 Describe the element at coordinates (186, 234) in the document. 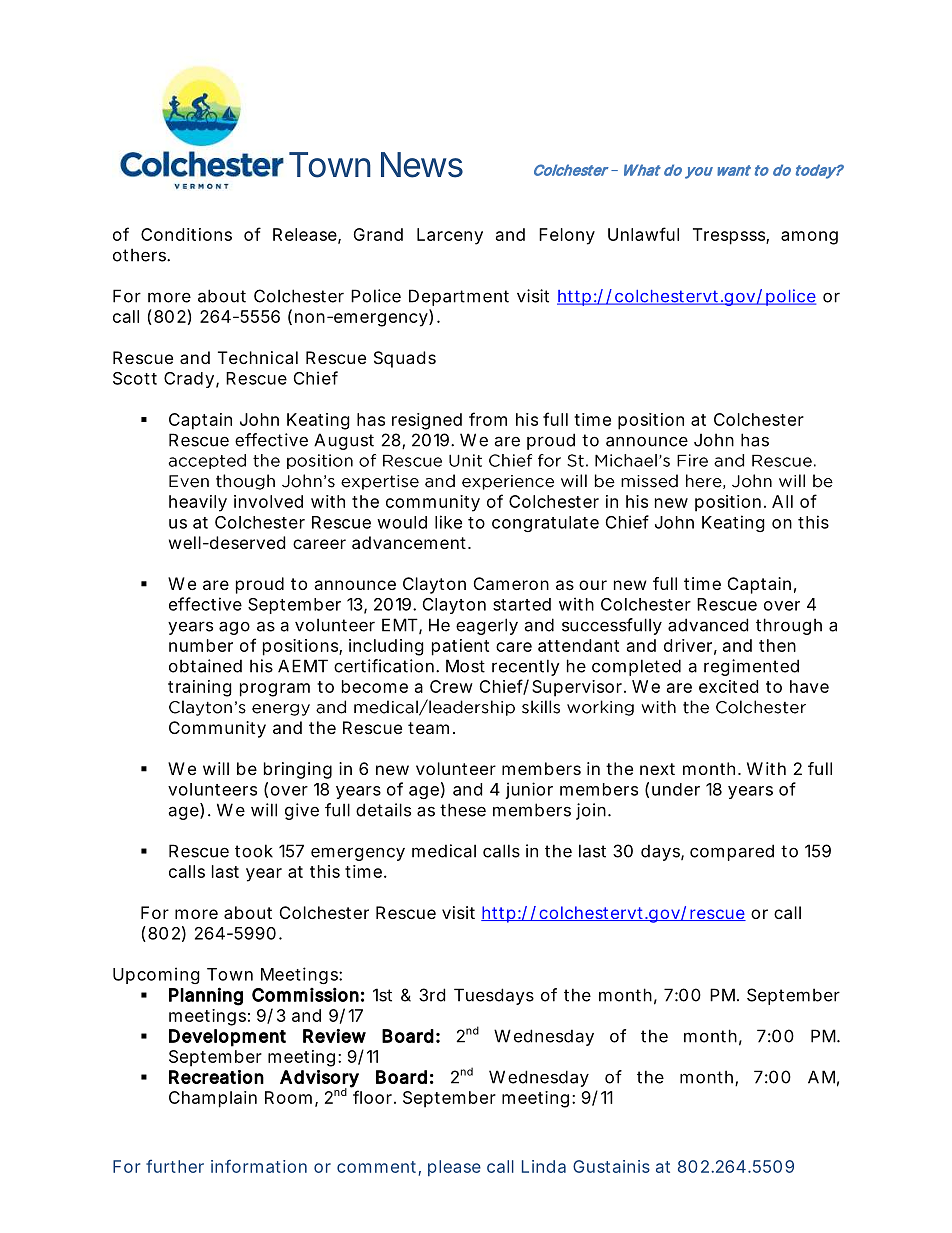

I see `Conditions` at that location.
